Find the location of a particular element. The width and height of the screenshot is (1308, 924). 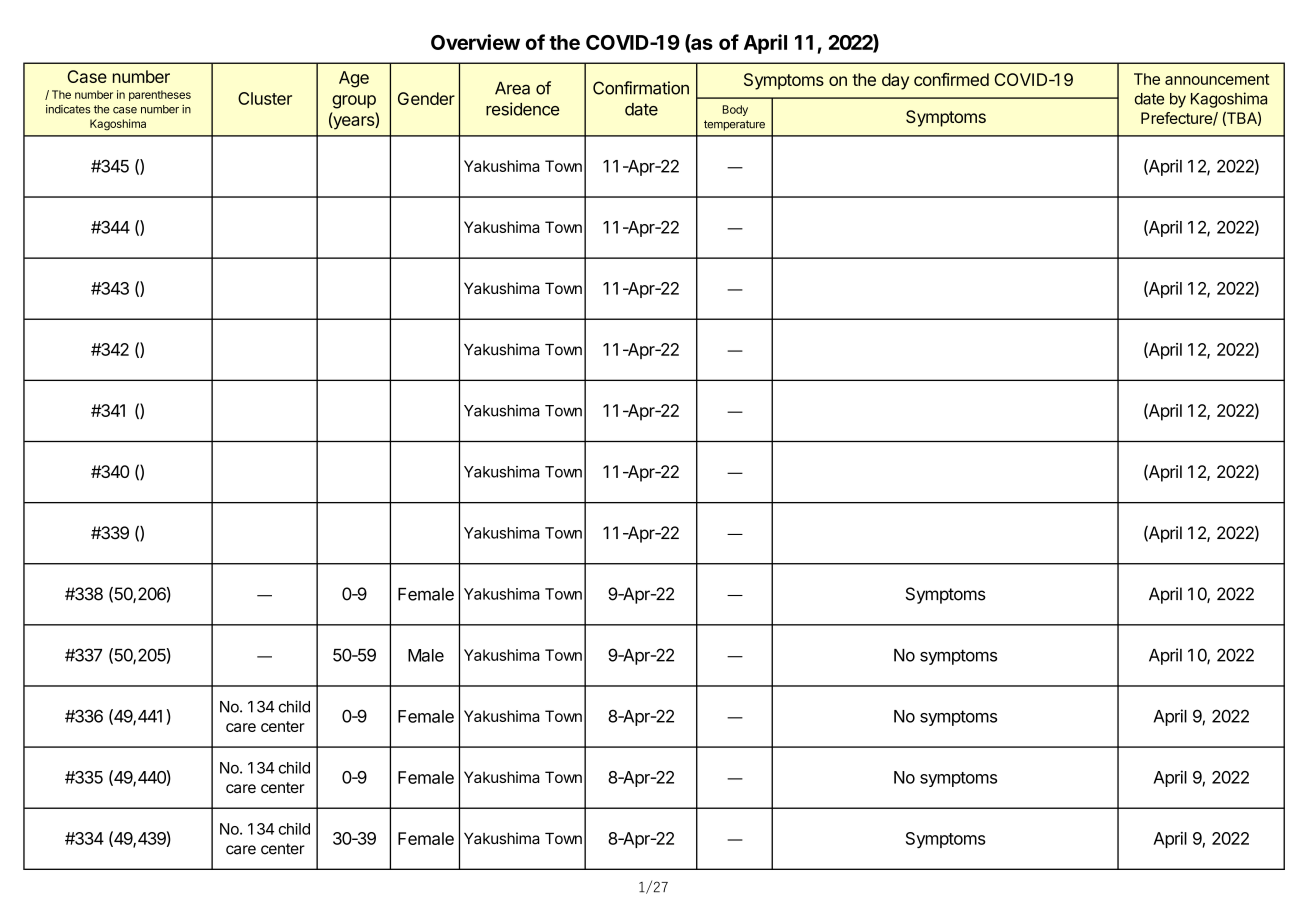

residence is located at coordinates (523, 109).
